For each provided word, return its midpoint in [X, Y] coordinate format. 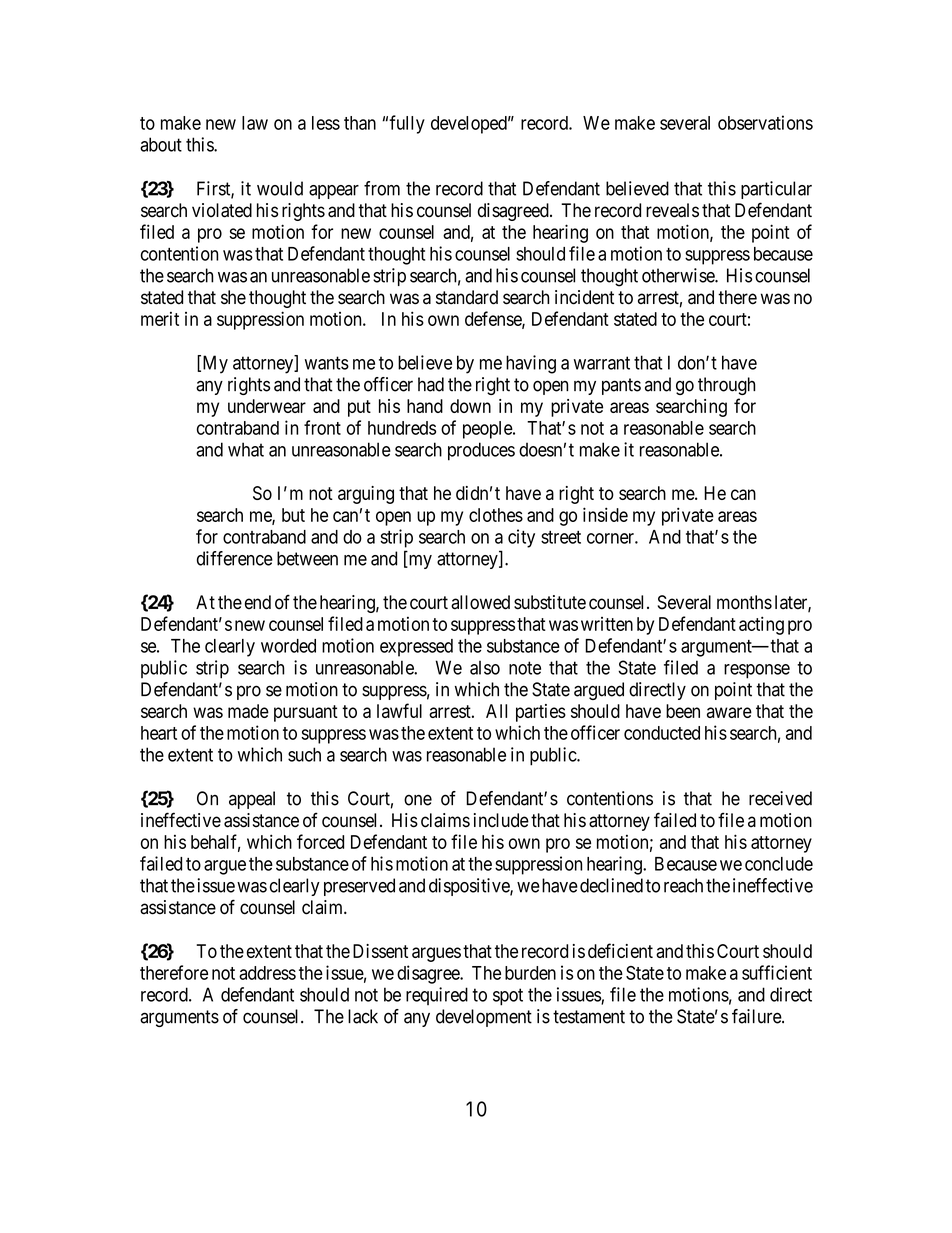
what [246, 449]
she [233, 297]
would [280, 188]
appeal [252, 800]
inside [605, 514]
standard [467, 297]
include [501, 820]
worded [288, 646]
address [267, 973]
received [780, 798]
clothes [496, 515]
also [485, 668]
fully [407, 124]
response [757, 671]
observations [765, 122]
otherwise [679, 275]
